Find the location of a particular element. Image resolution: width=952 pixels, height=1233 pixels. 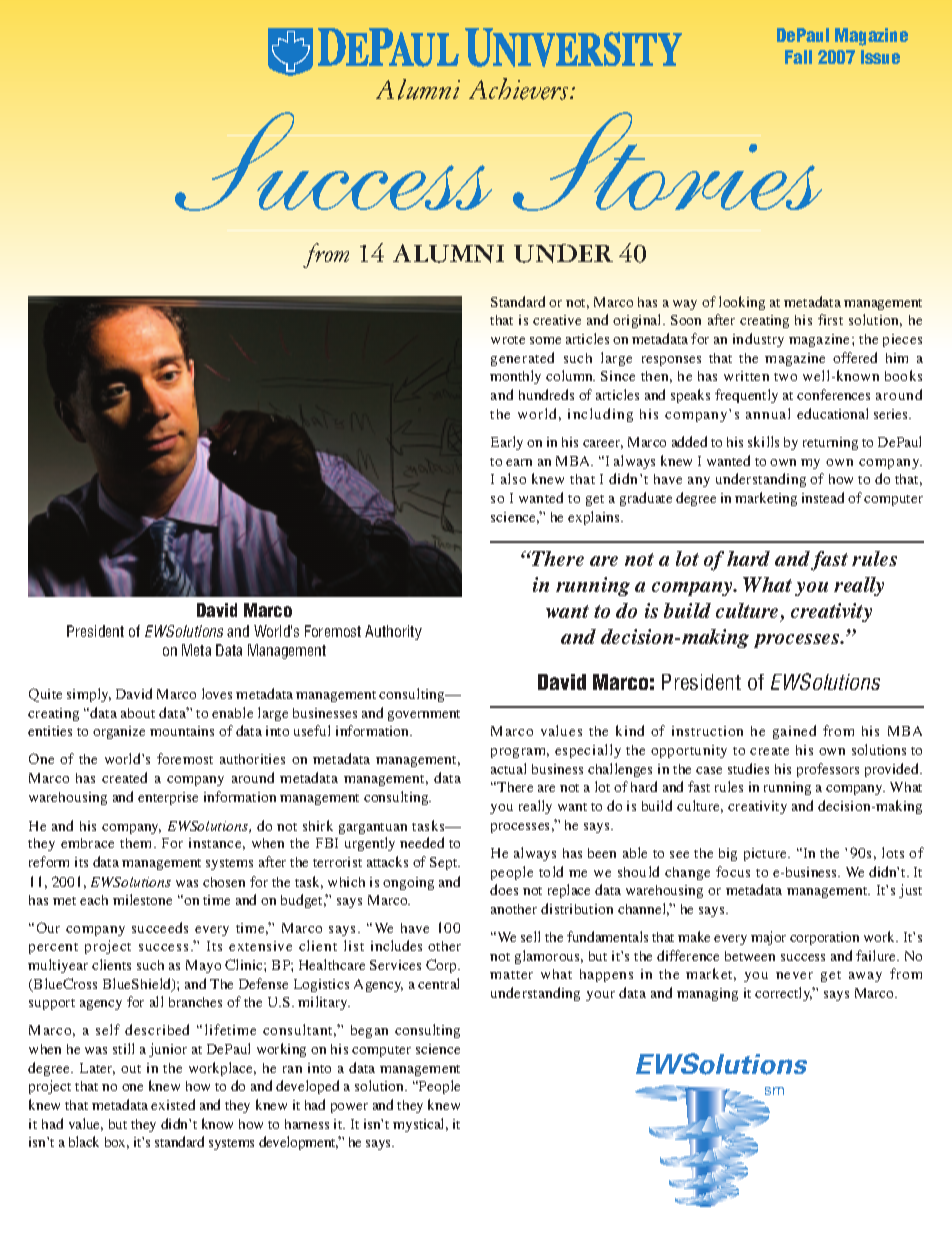

Achievers is located at coordinates (520, 89).
